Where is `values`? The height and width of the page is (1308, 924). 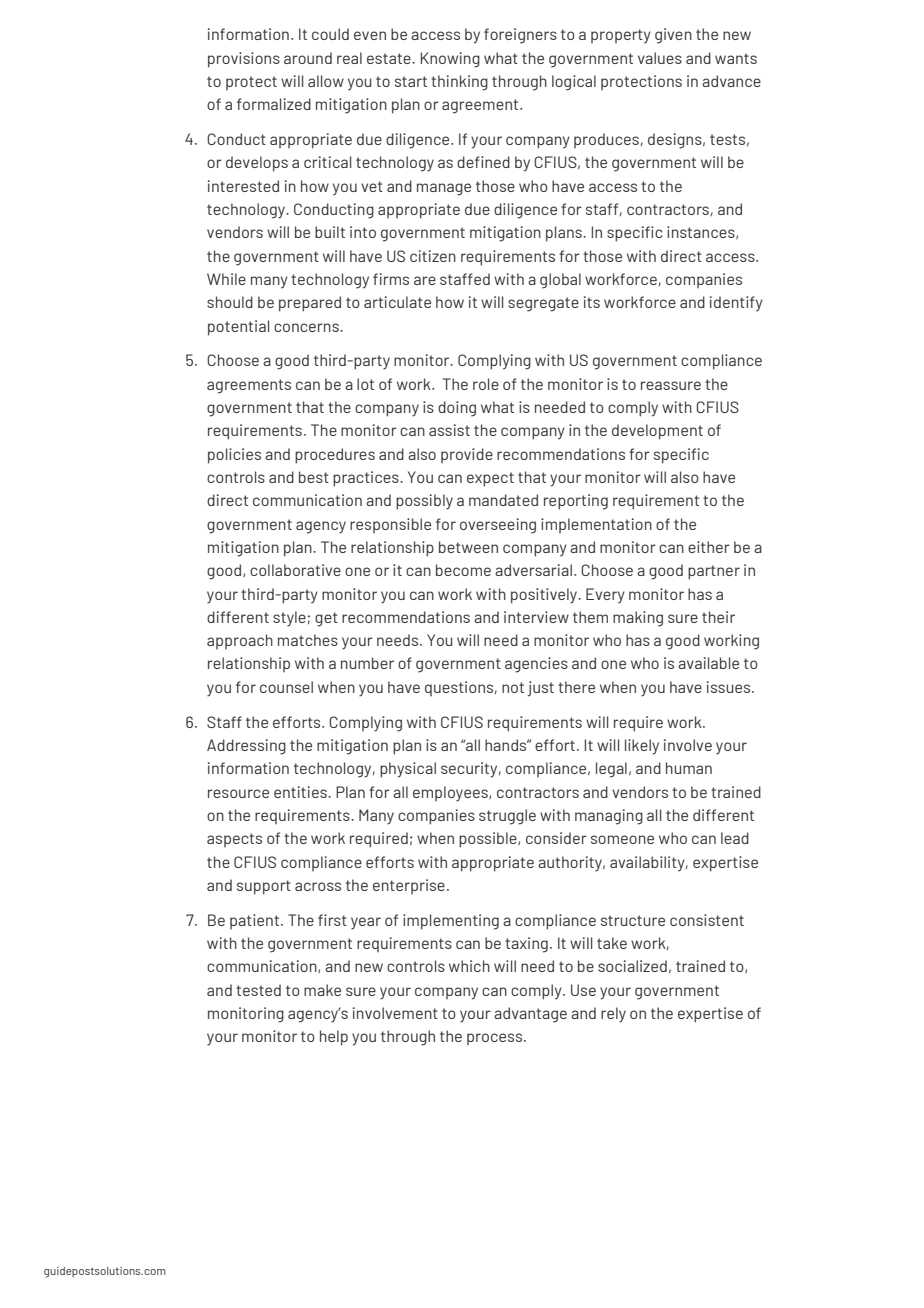 values is located at coordinates (660, 58).
